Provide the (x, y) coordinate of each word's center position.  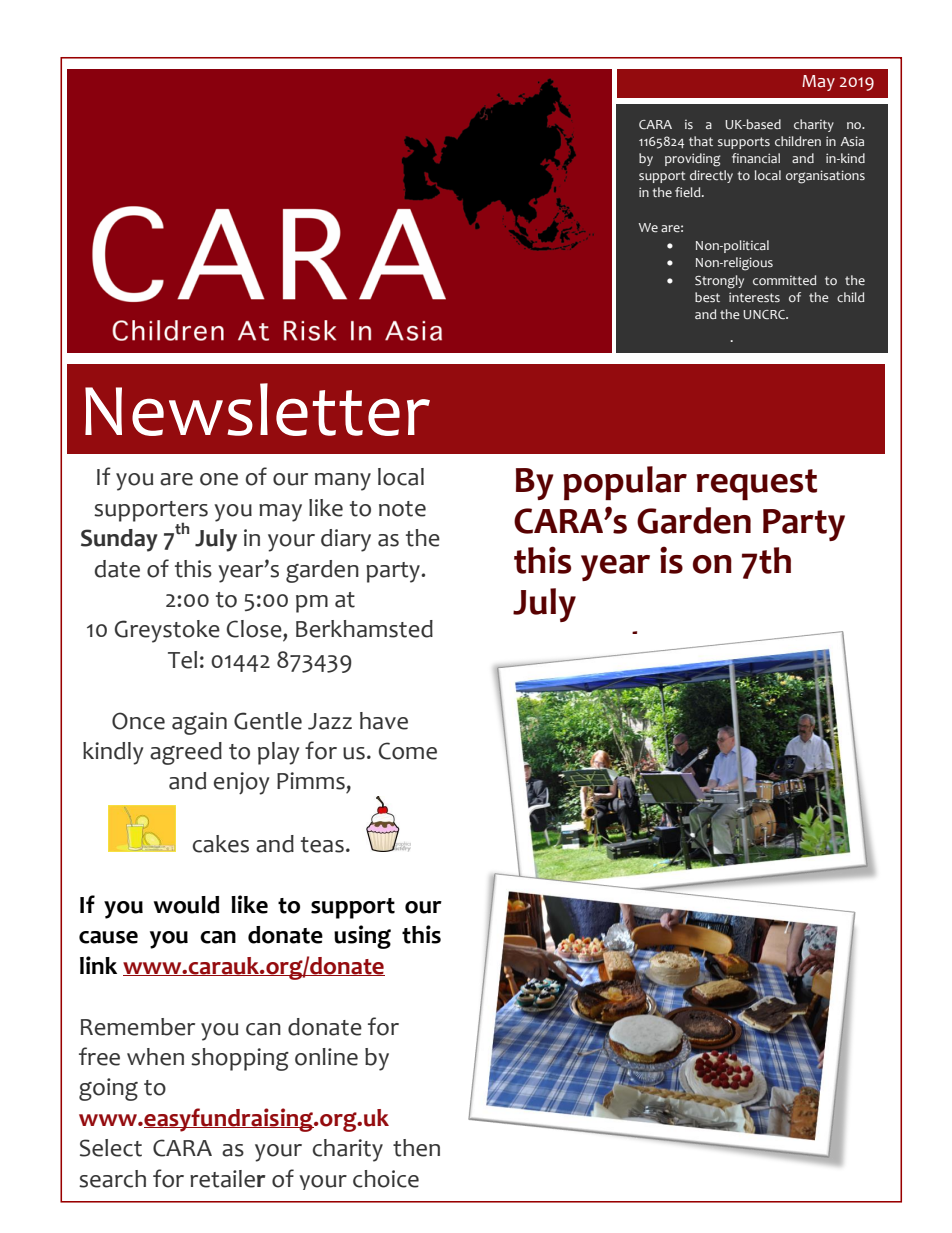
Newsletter (257, 409)
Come (408, 751)
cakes (221, 844)
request (757, 484)
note (402, 509)
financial (756, 158)
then (416, 1148)
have (384, 721)
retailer (228, 1179)
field (689, 192)
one (219, 479)
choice (386, 1179)
